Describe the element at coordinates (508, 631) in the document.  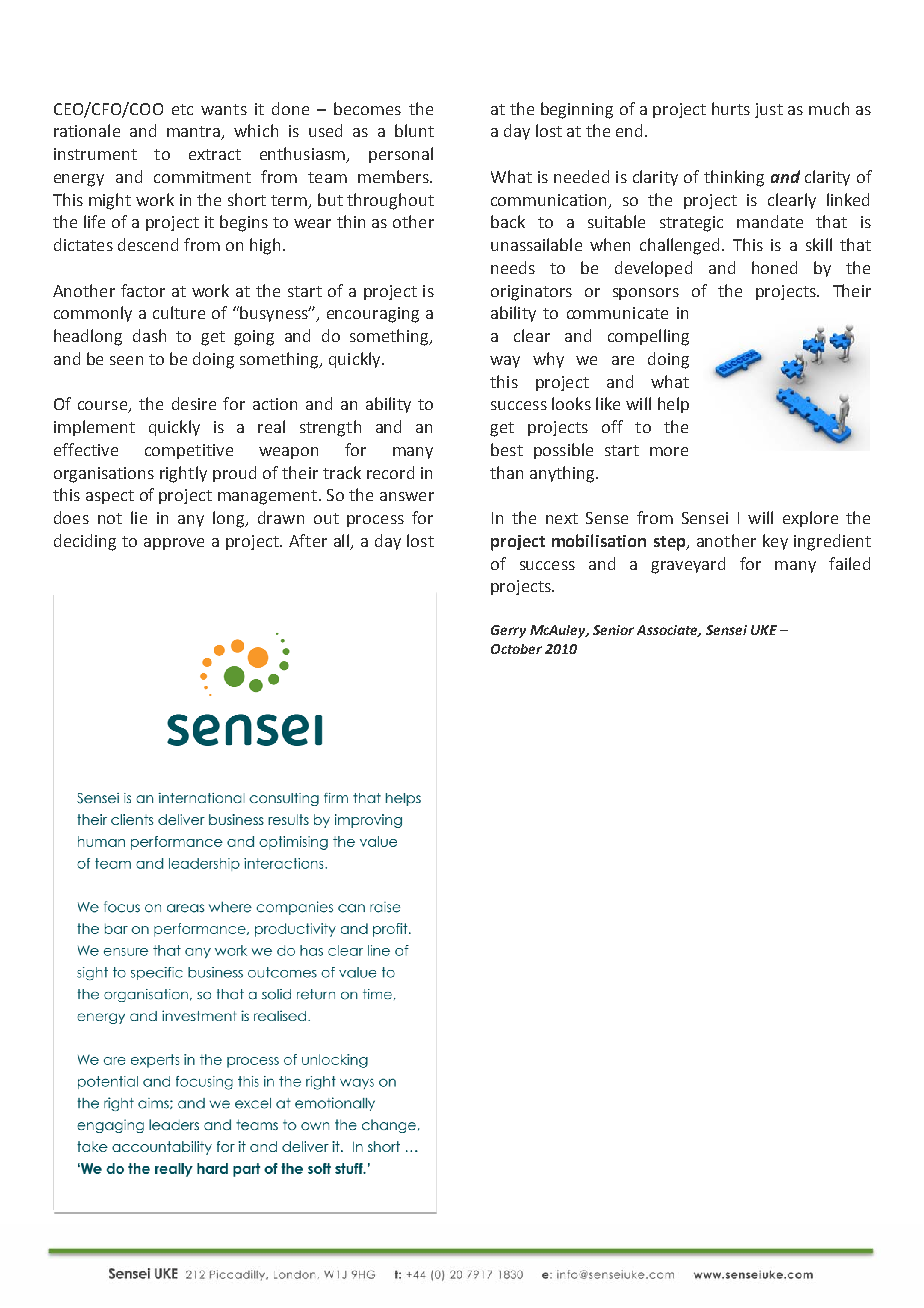
I see `Gerry` at that location.
